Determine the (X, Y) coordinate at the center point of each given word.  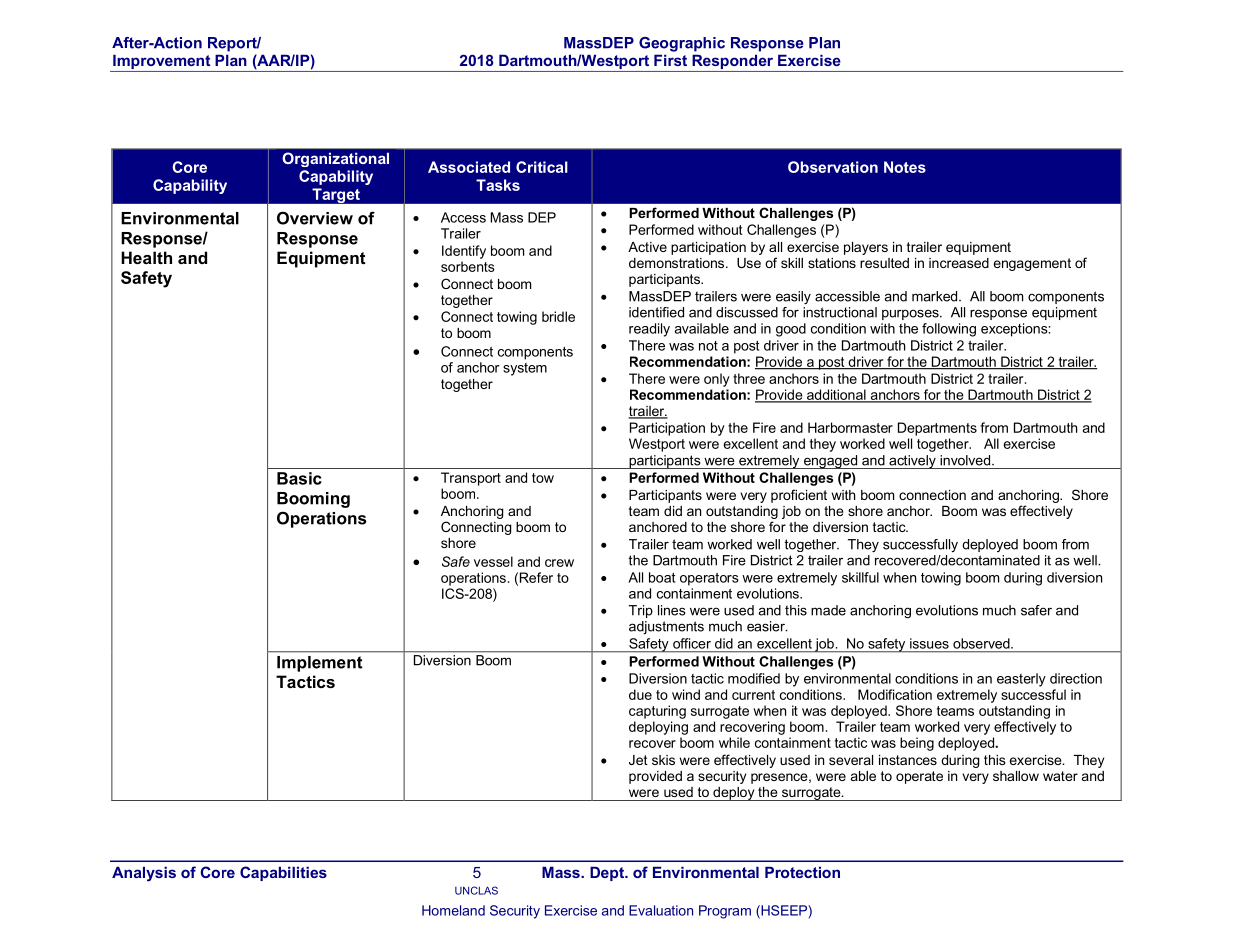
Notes (905, 167)
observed (982, 643)
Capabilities (283, 873)
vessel (493, 561)
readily (649, 330)
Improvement (162, 63)
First (670, 60)
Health (146, 257)
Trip (641, 611)
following (949, 330)
